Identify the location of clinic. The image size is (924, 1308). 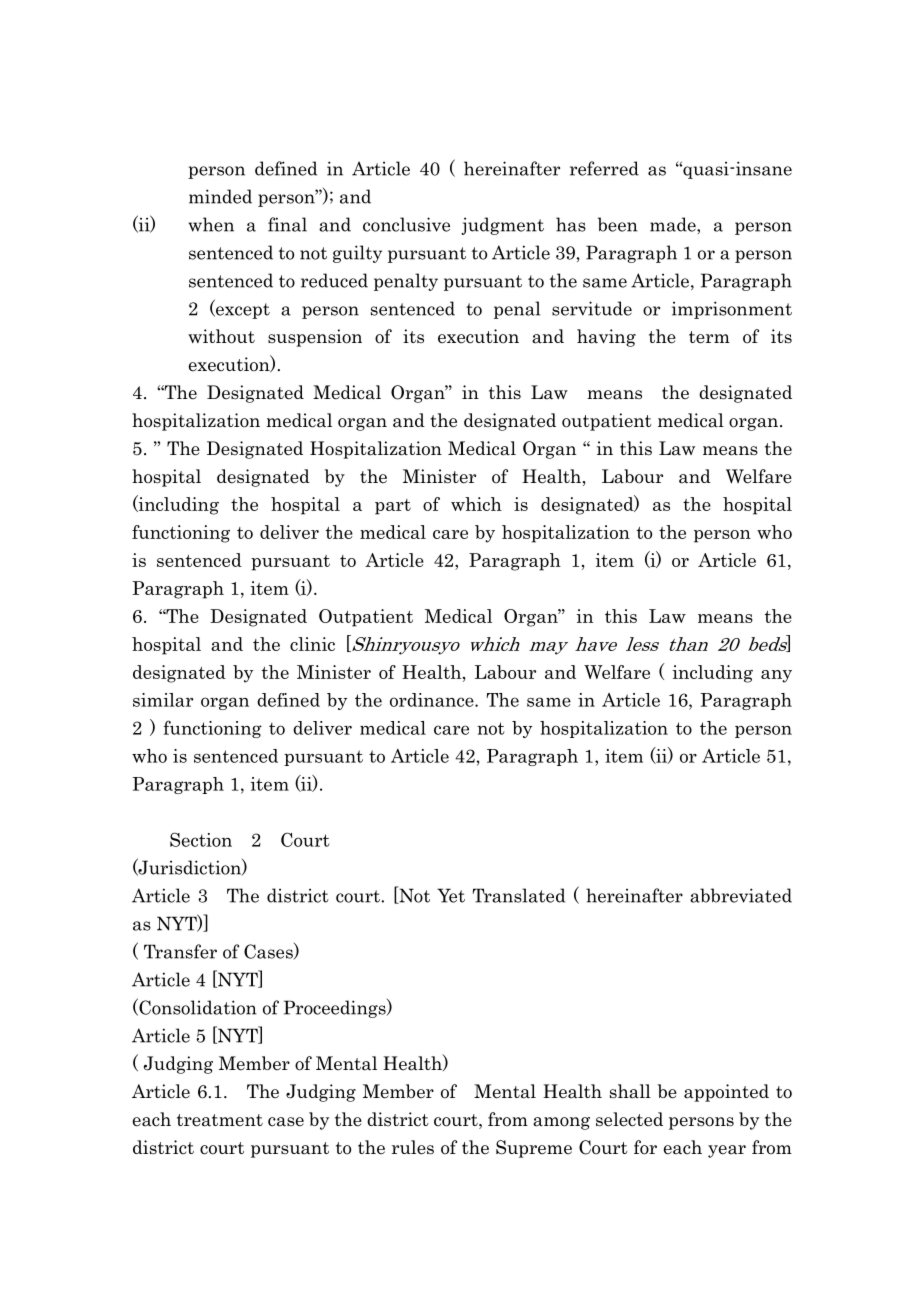
(312, 644).
